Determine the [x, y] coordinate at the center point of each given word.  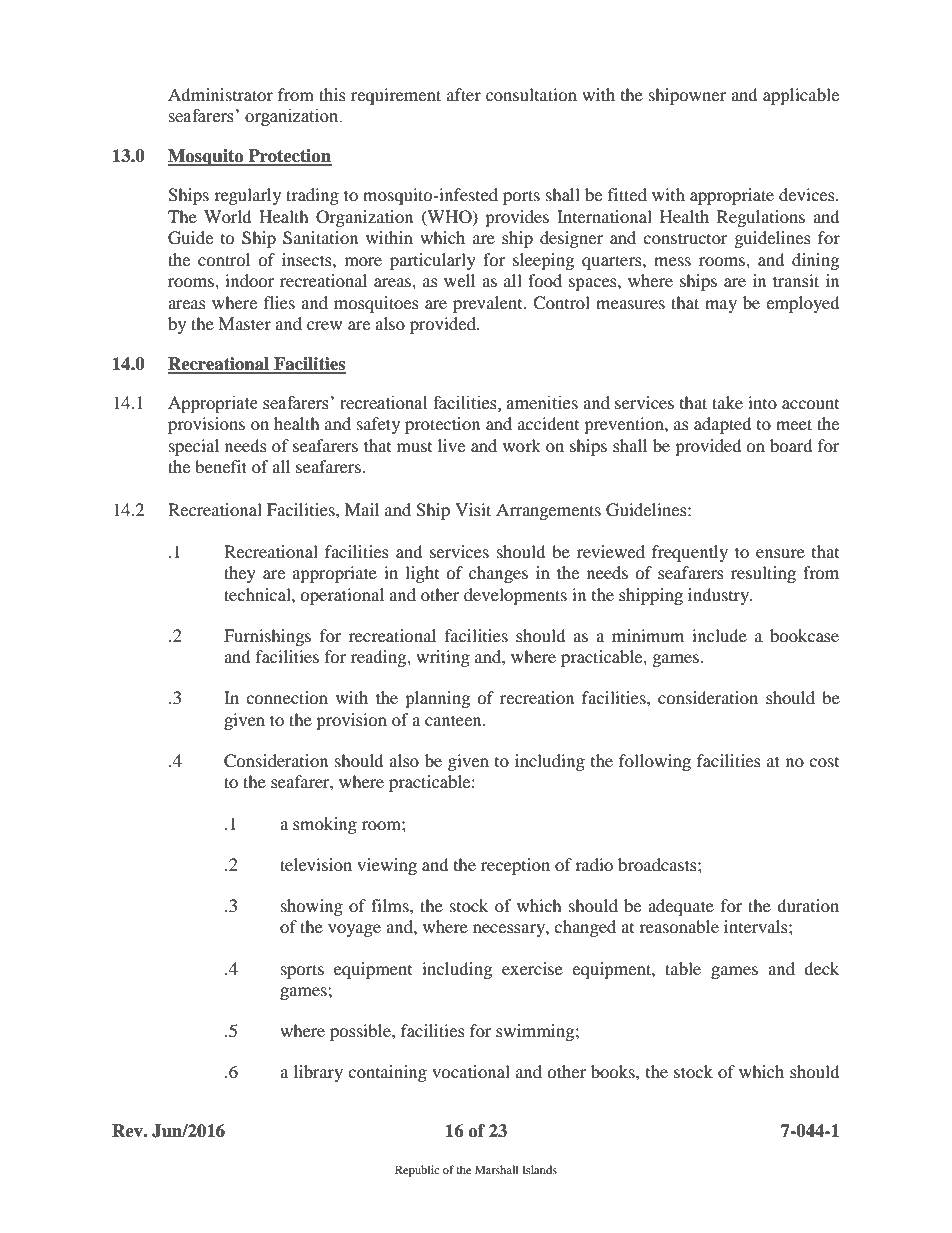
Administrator [220, 94]
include [719, 635]
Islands [539, 1169]
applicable [801, 96]
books [614, 1071]
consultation [531, 94]
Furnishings [267, 637]
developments [515, 596]
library [318, 1073]
